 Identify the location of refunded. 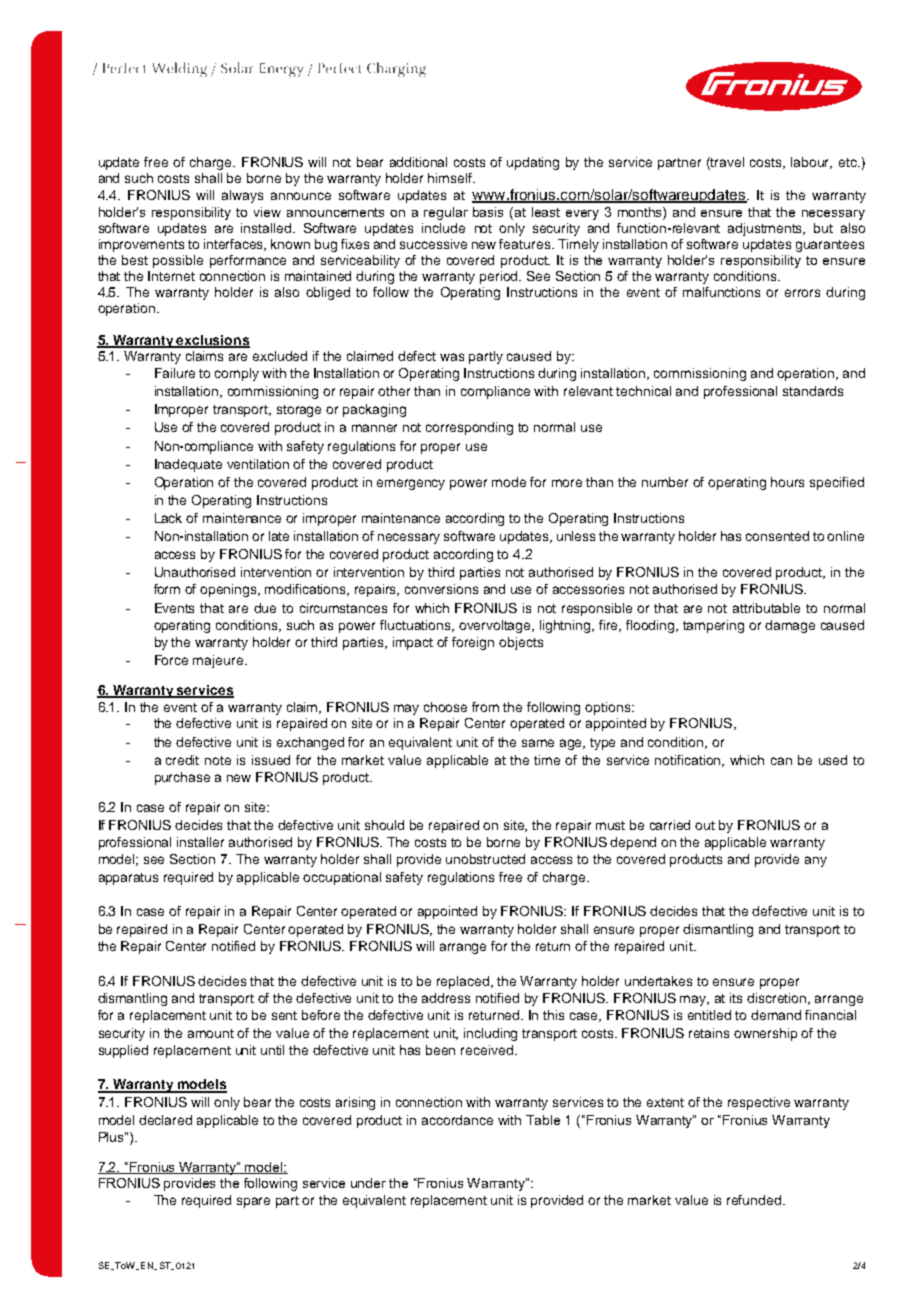
(755, 1200).
